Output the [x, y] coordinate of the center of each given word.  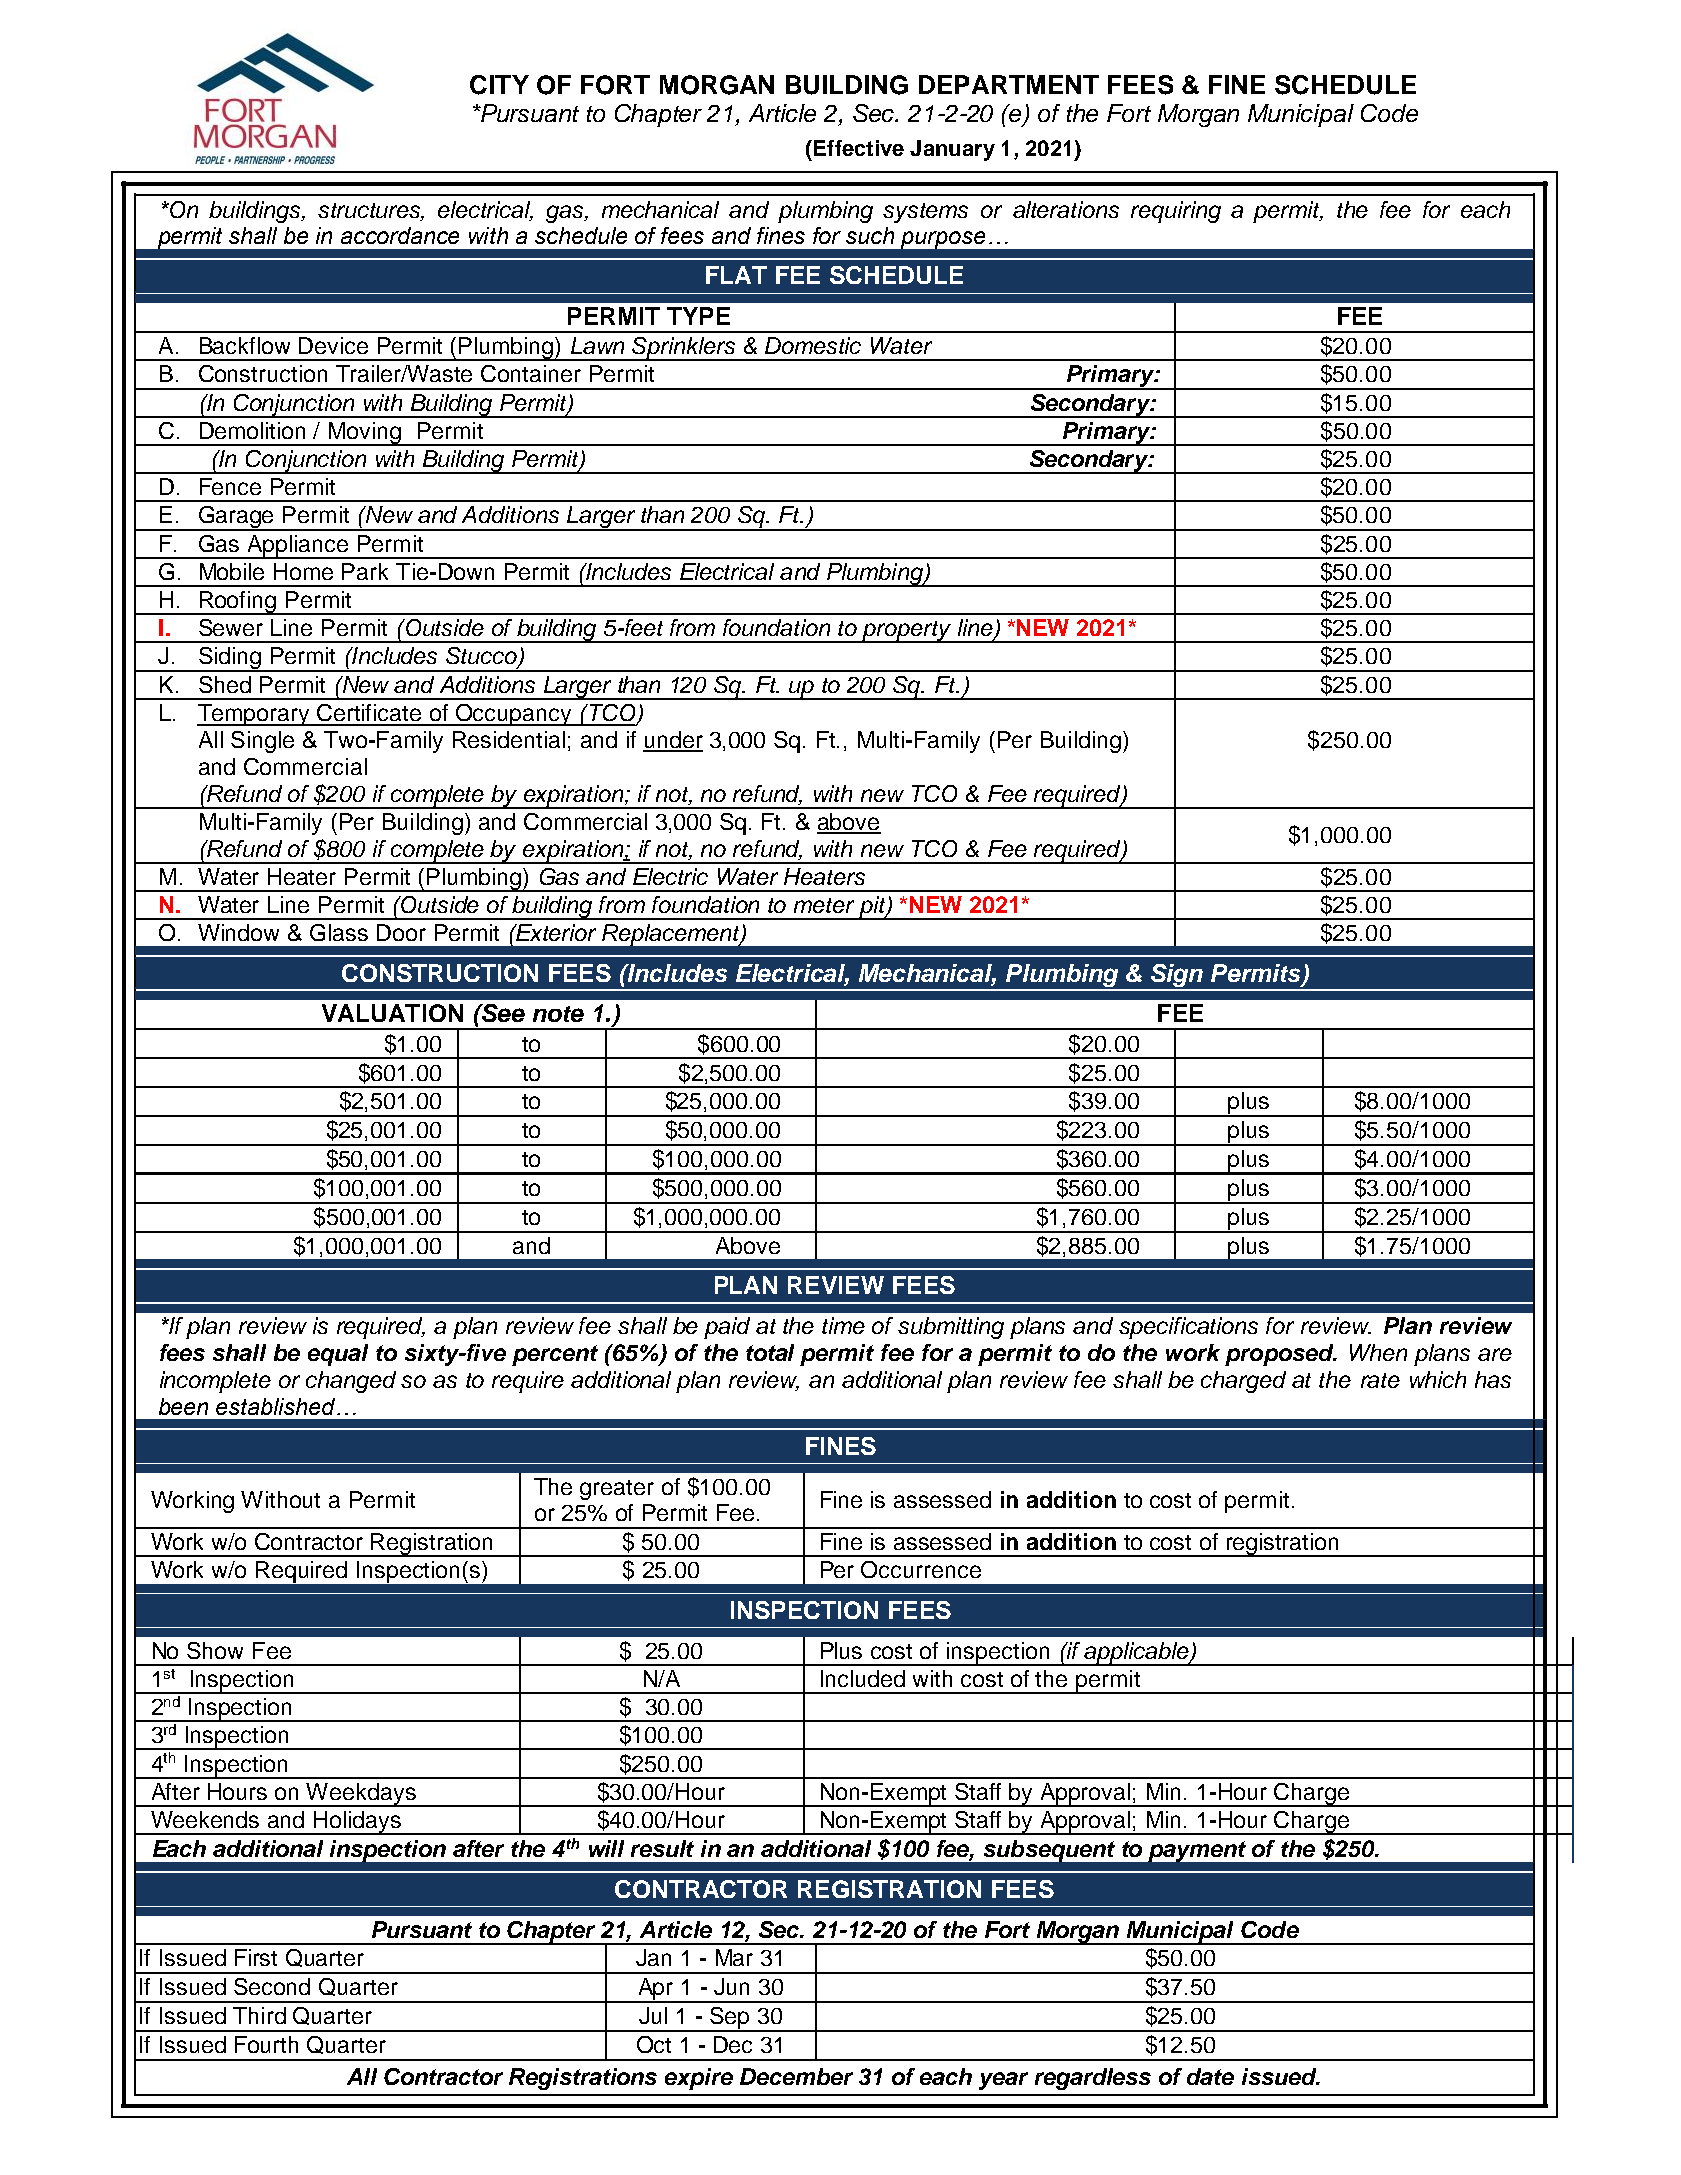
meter [824, 905]
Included [863, 1678]
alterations [1066, 209]
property [907, 632]
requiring [1176, 212]
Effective [859, 148]
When [1378, 1352]
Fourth [266, 2044]
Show [215, 1650]
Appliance [298, 547]
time [843, 1325]
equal [338, 1355]
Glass [339, 932]
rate [1380, 1380]
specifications [1188, 1328]
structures [371, 211]
